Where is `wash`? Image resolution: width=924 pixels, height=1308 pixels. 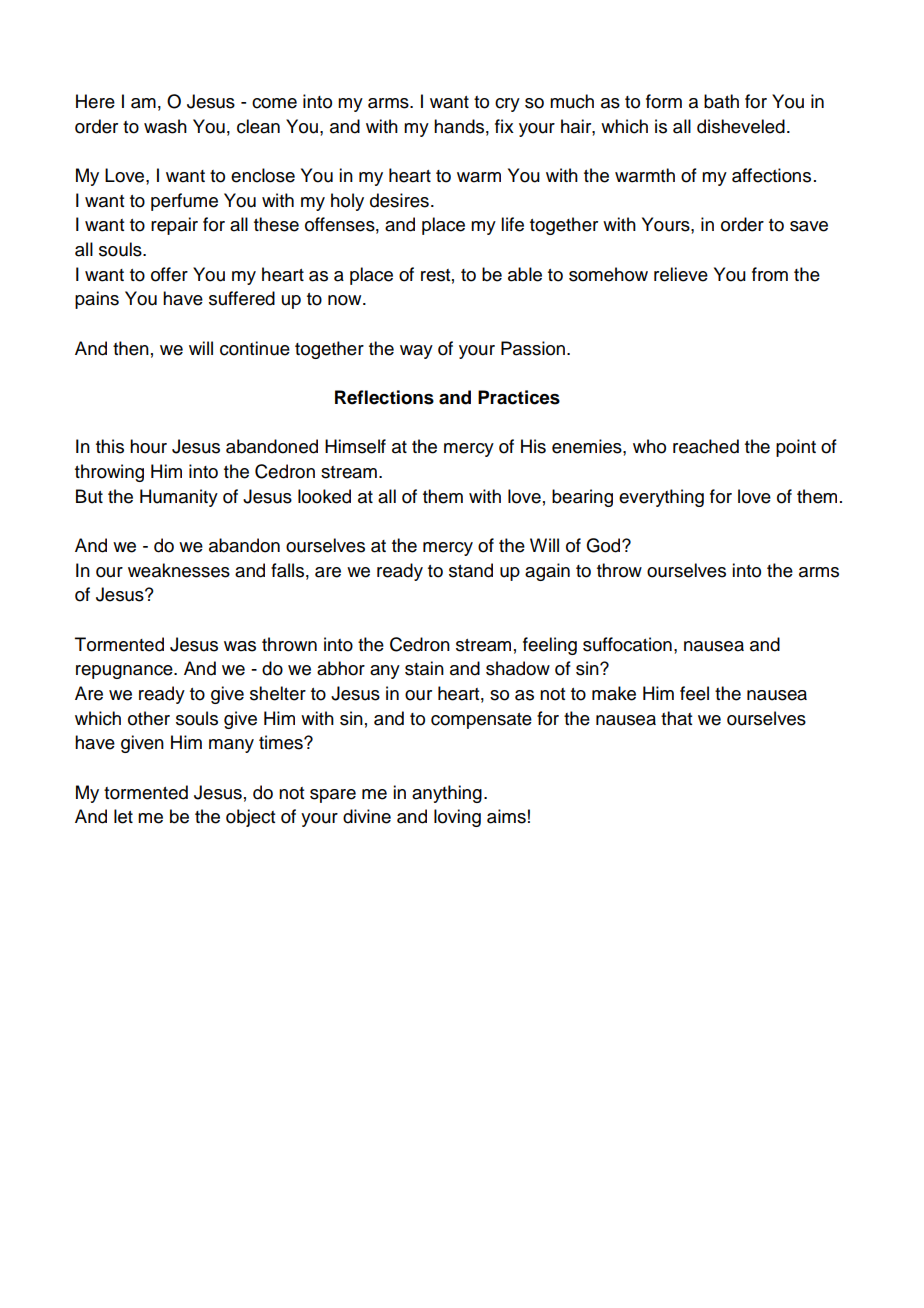
wash is located at coordinates (165, 126).
